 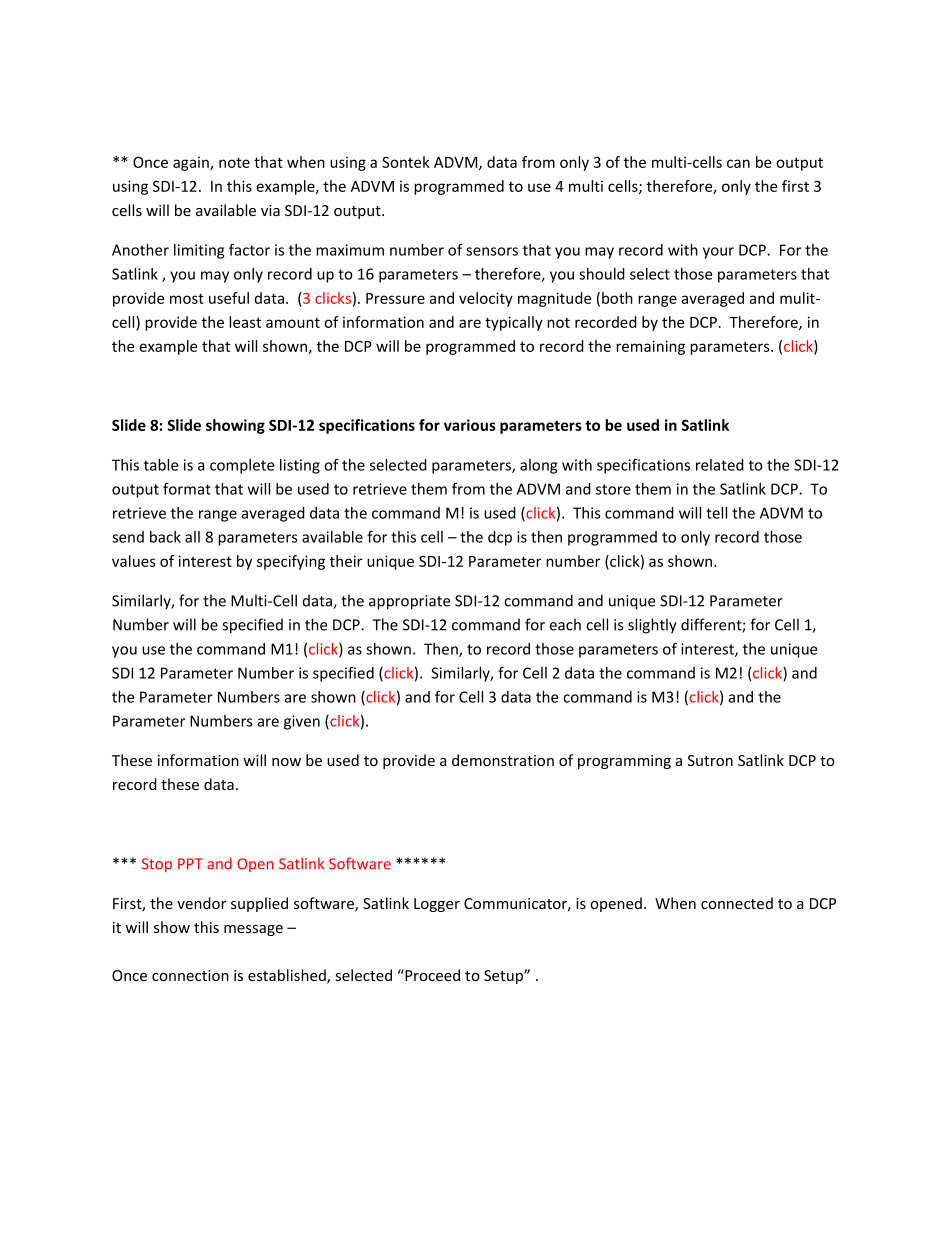 What do you see at coordinates (134, 561) in the screenshot?
I see `values` at bounding box center [134, 561].
